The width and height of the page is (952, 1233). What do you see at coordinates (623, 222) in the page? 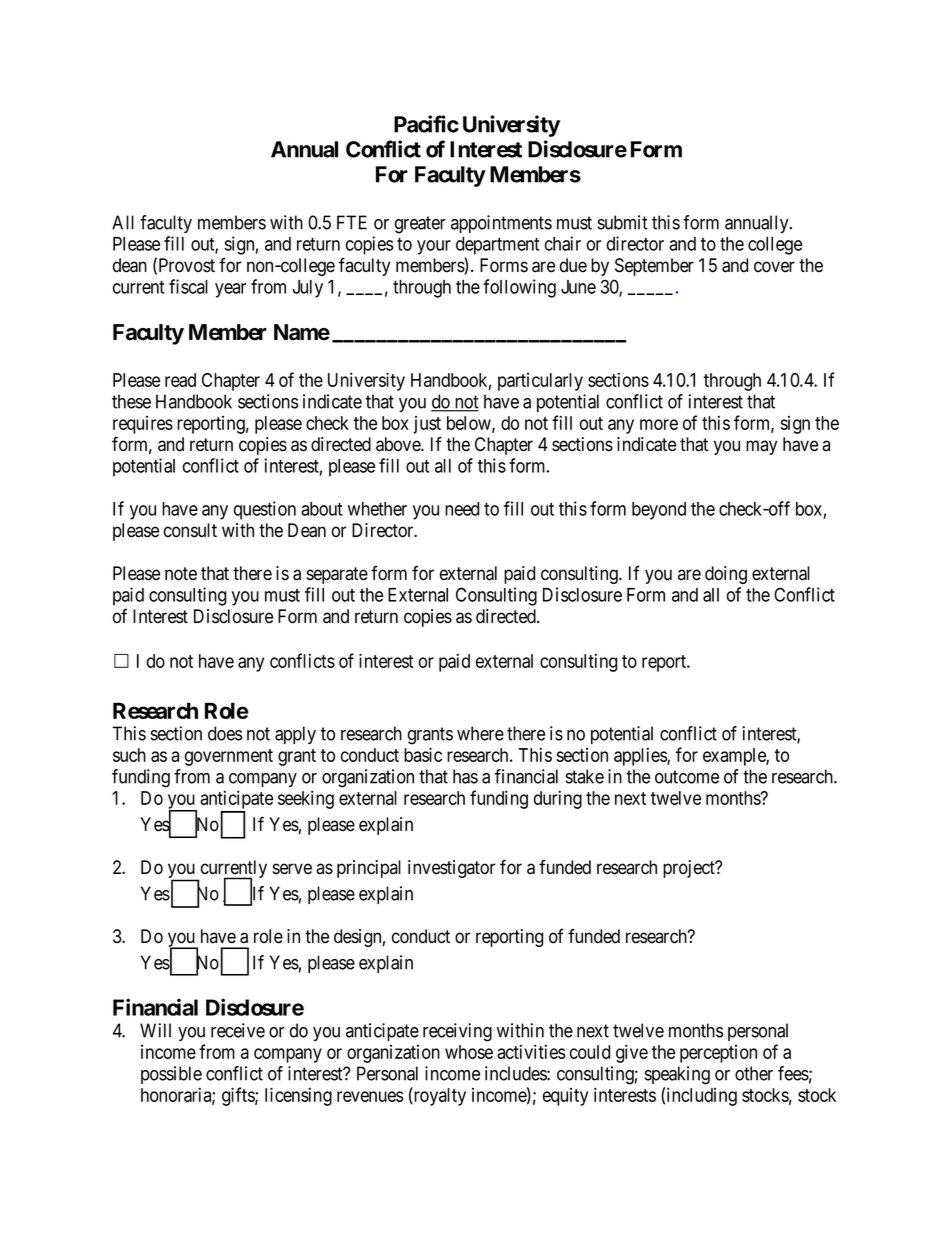
I see `submit` at bounding box center [623, 222].
